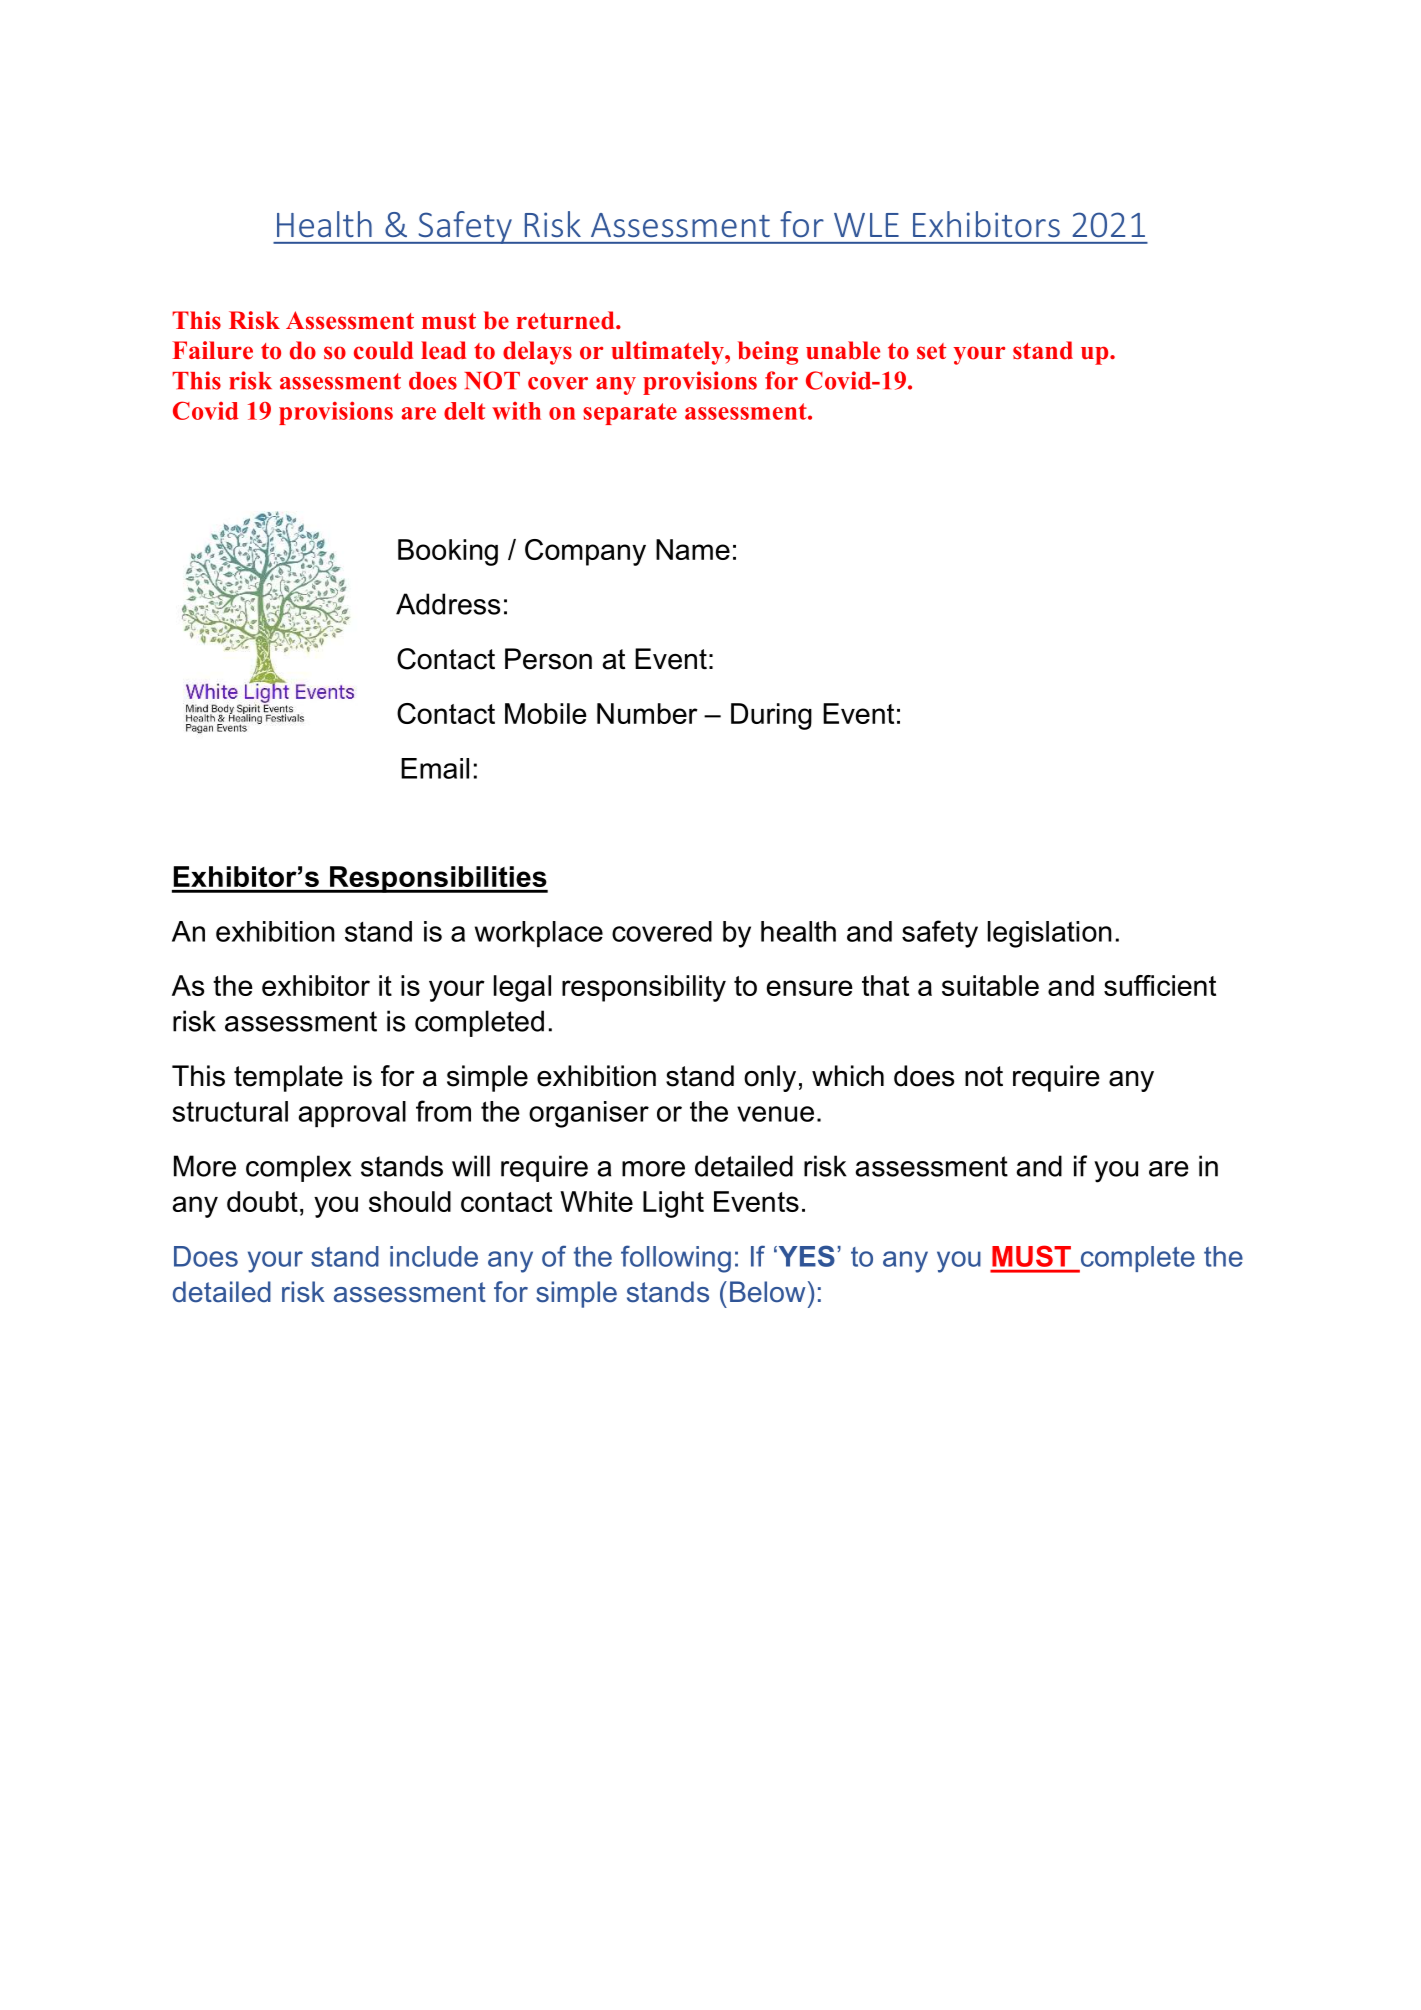  What do you see at coordinates (647, 713) in the page?
I see `Number` at bounding box center [647, 713].
